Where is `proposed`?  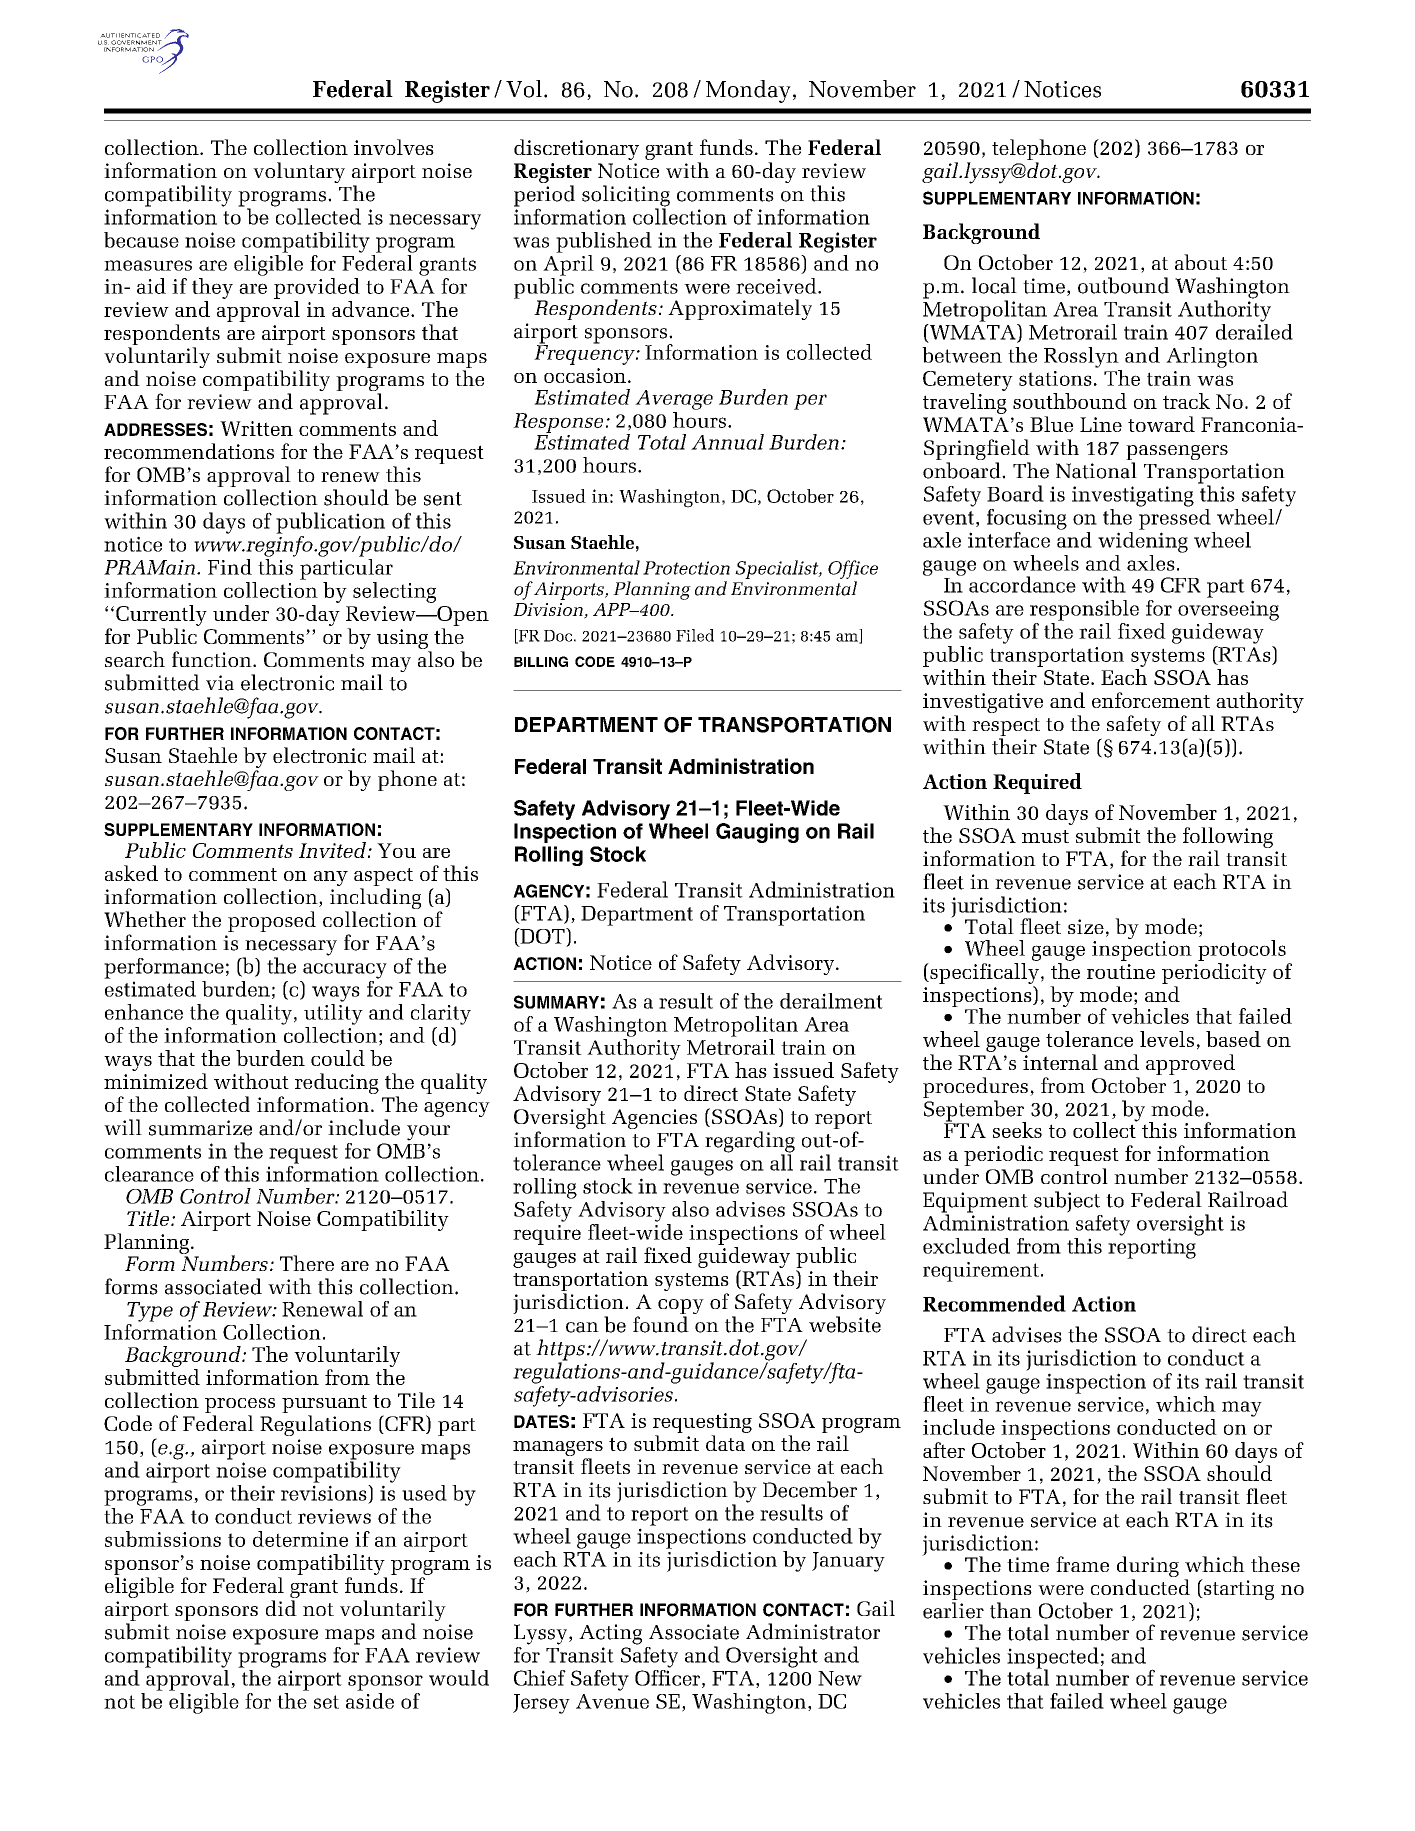
proposed is located at coordinates (272, 921).
